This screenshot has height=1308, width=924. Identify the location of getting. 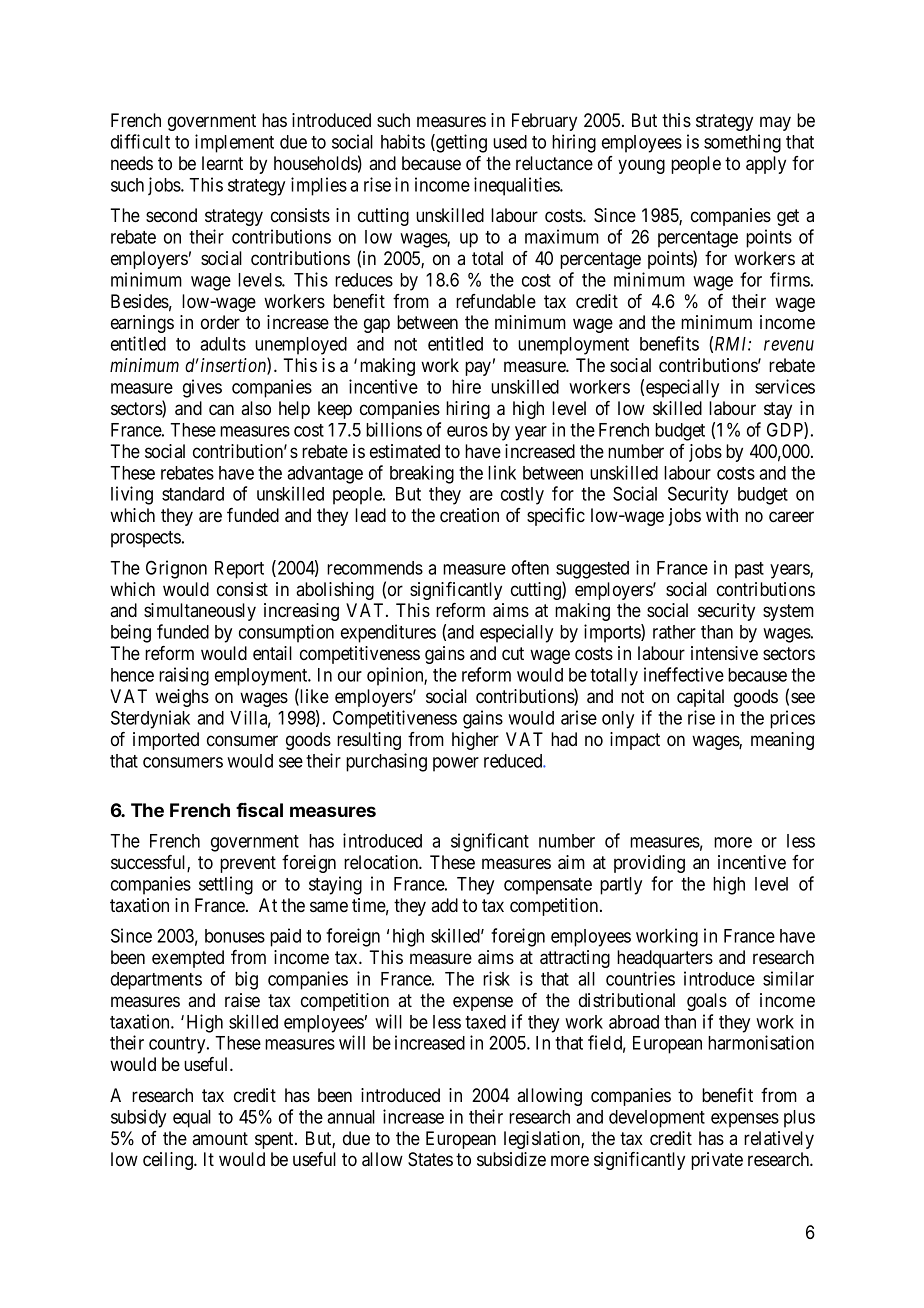
(460, 143).
